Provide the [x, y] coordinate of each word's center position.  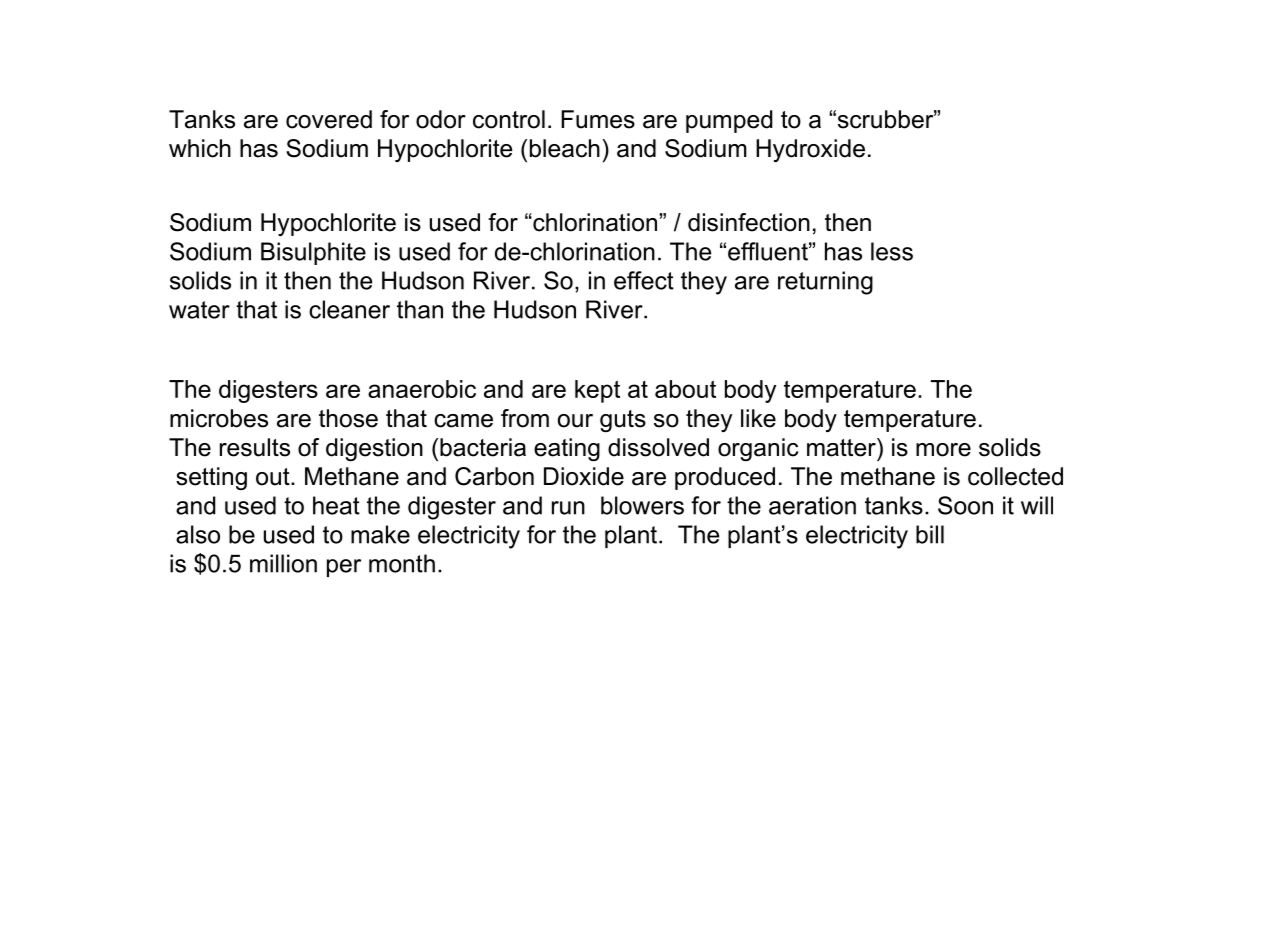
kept [597, 391]
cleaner [349, 309]
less [892, 251]
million [283, 563]
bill [930, 534]
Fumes [598, 119]
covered [329, 119]
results [255, 447]
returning [825, 283]
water [199, 310]
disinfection [749, 222]
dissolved [658, 447]
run [568, 508]
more [943, 450]
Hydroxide [810, 150]
